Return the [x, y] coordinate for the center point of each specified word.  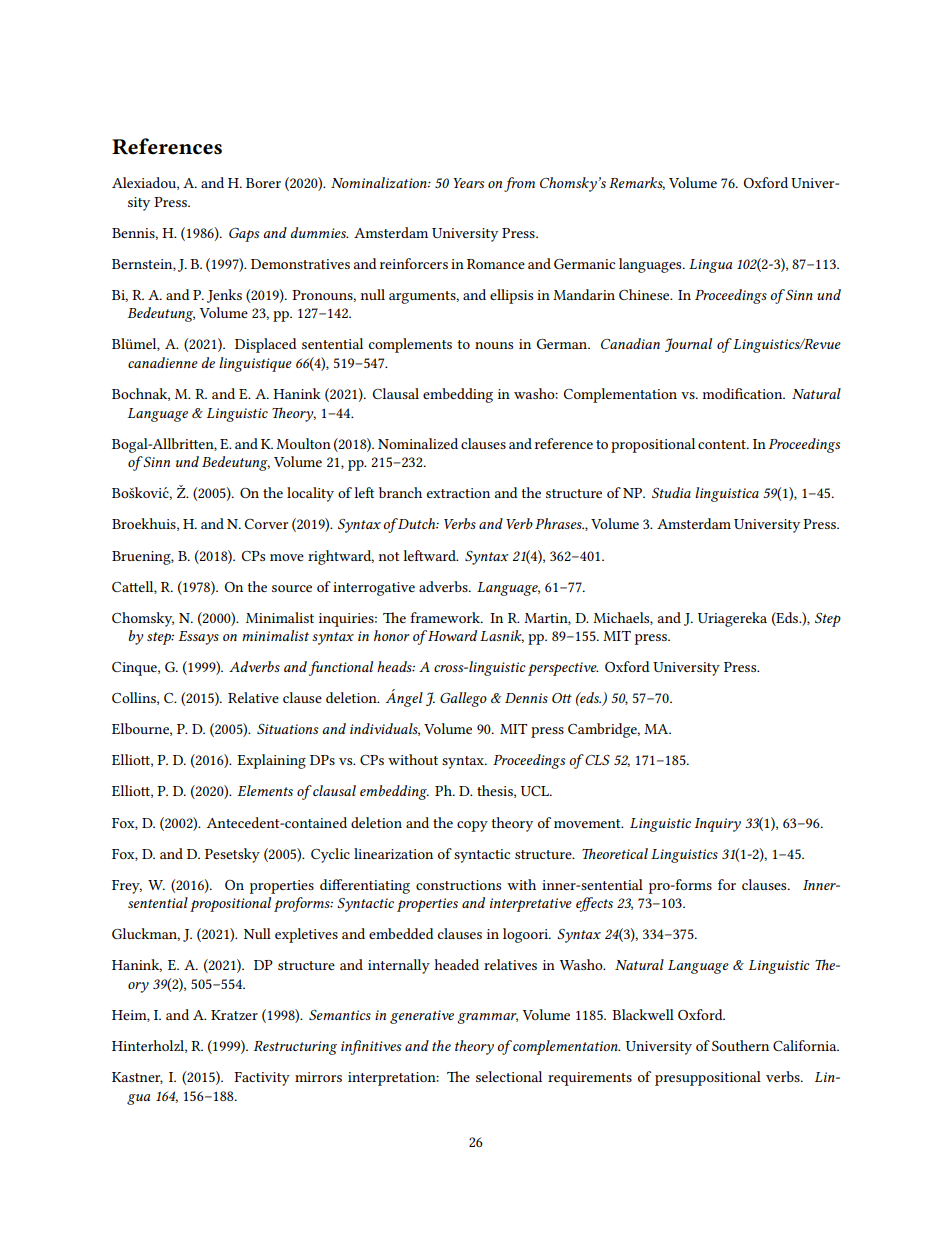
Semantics [340, 1015]
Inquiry [718, 825]
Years [468, 183]
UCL [536, 791]
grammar [487, 1018]
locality [310, 494]
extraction [458, 493]
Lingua [710, 266]
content [723, 444]
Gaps [244, 235]
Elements [265, 790]
